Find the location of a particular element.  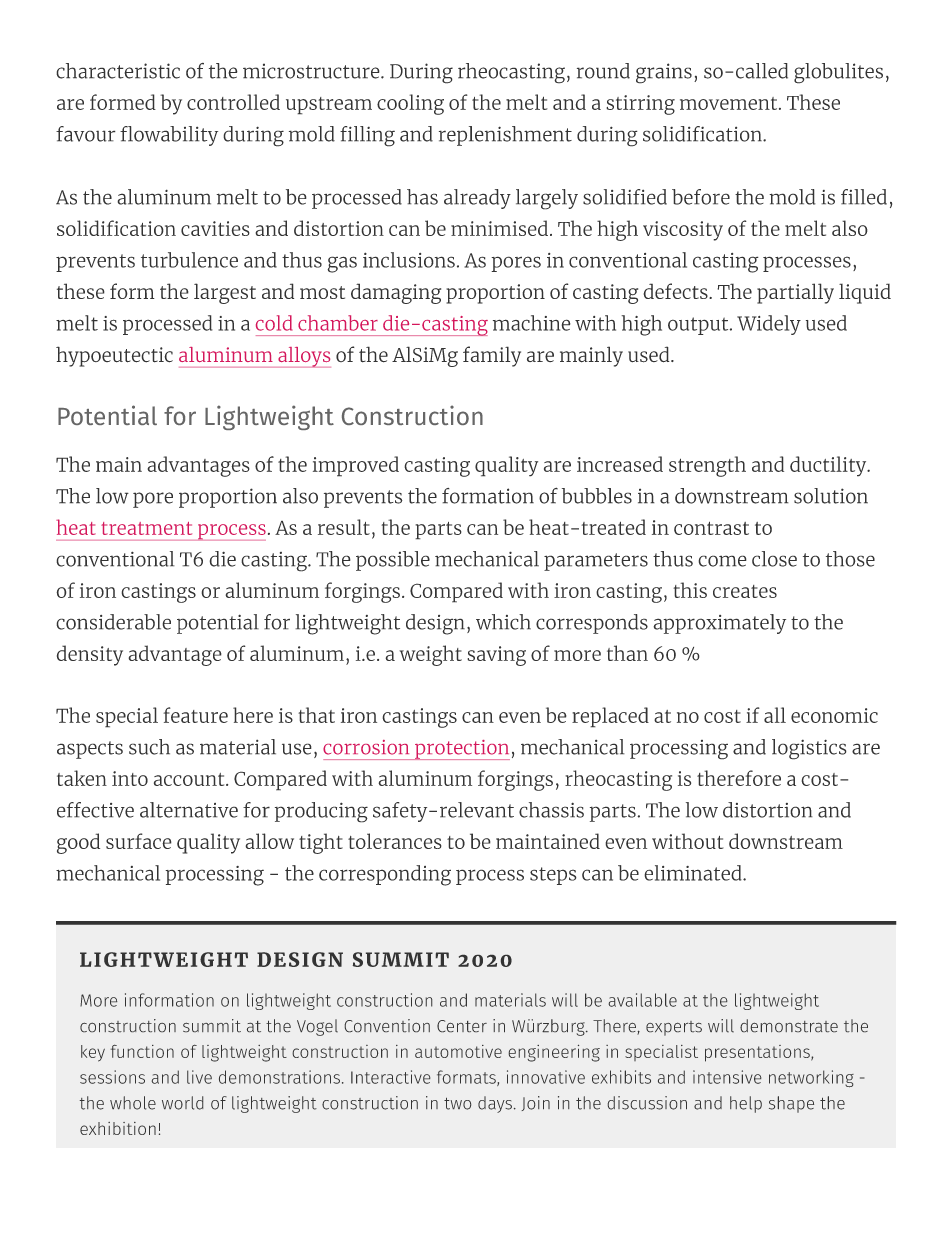

world is located at coordinates (182, 1103).
